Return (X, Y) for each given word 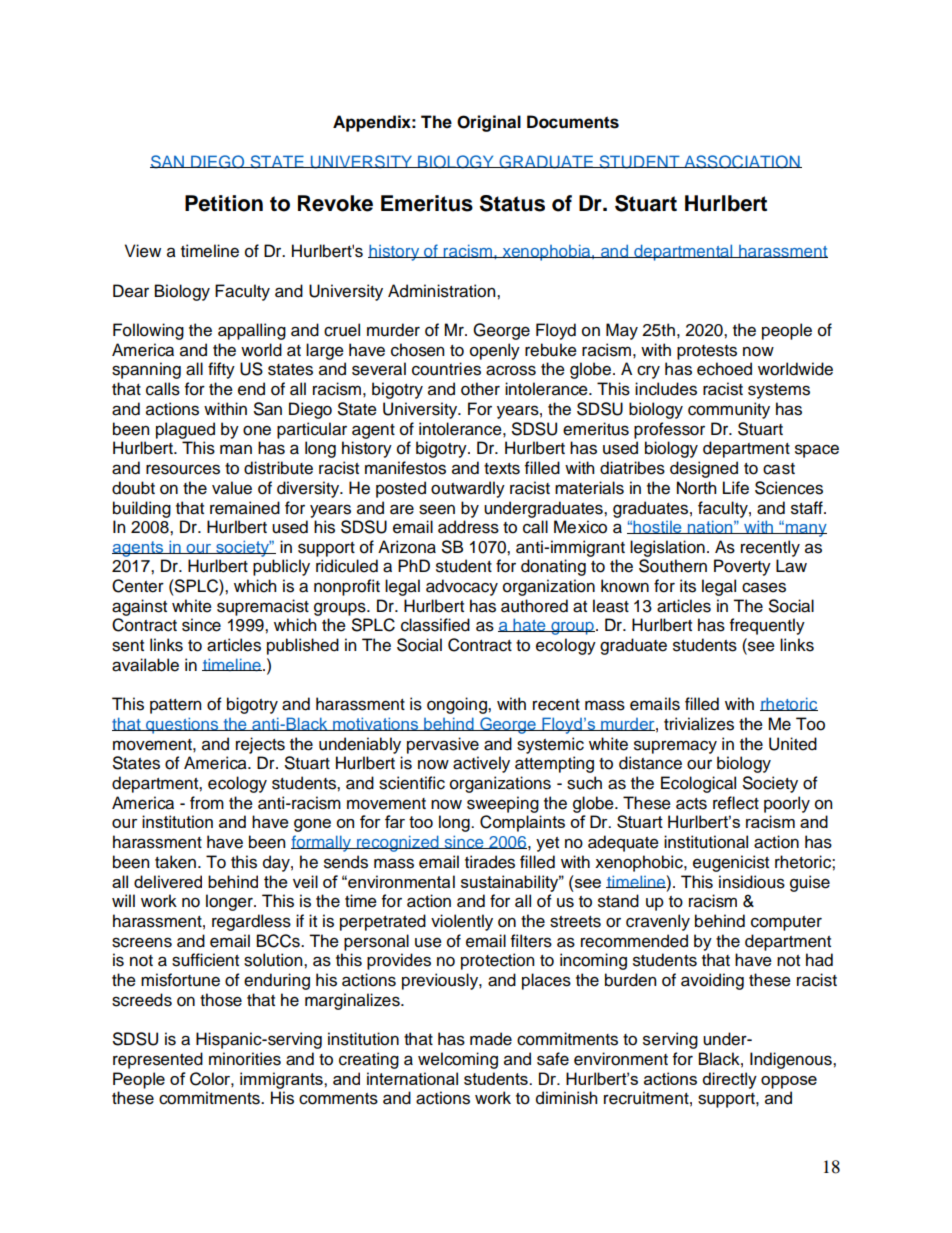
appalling (252, 331)
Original (489, 123)
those (221, 1000)
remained (245, 508)
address (468, 527)
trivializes (699, 724)
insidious (752, 882)
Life (736, 488)
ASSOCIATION (742, 162)
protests (707, 352)
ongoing (458, 705)
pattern (175, 706)
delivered (168, 881)
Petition (224, 203)
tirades (490, 862)
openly (495, 351)
